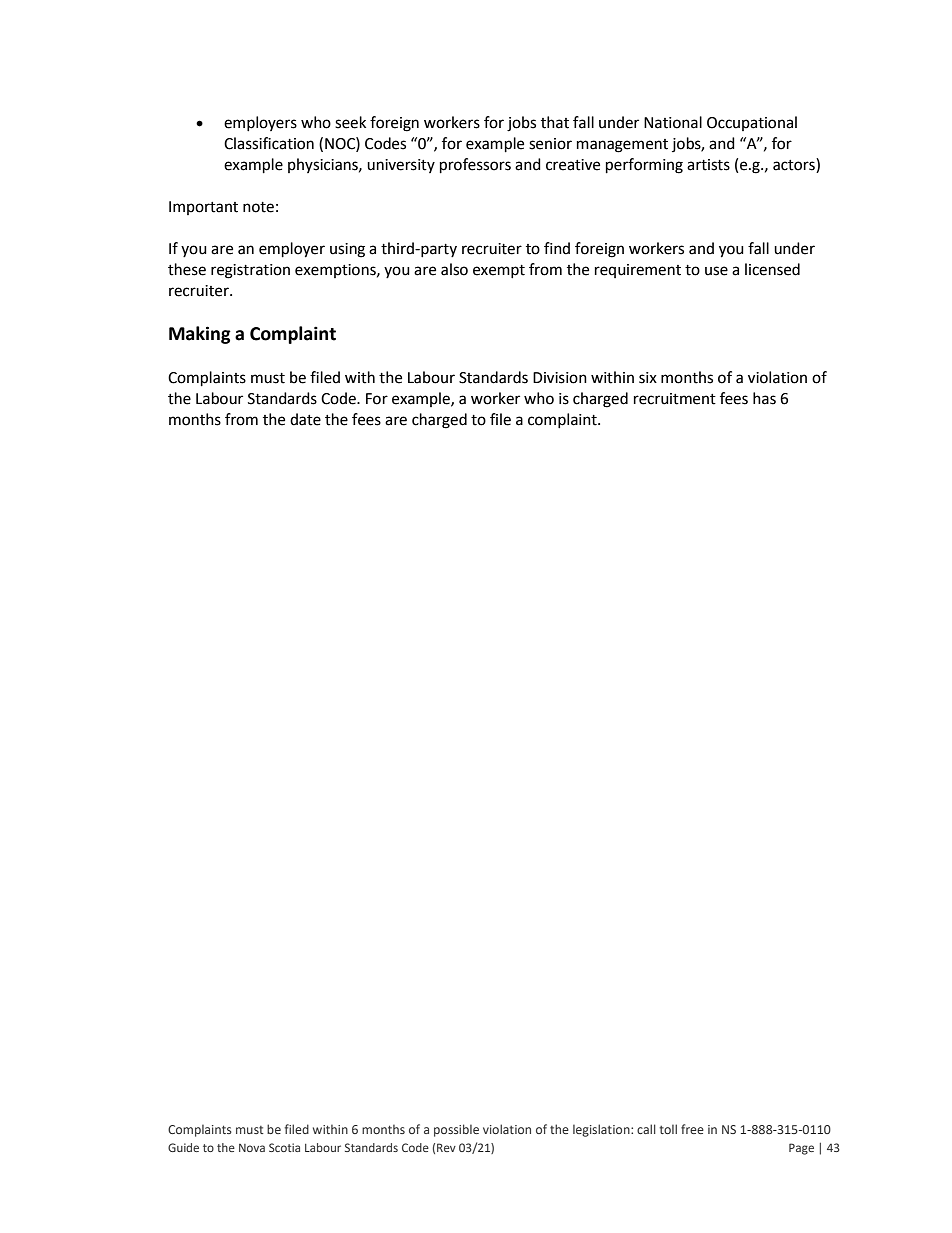 The width and height of the screenshot is (952, 1233). Describe the element at coordinates (284, 1147) in the screenshot. I see `Scotia` at that location.
